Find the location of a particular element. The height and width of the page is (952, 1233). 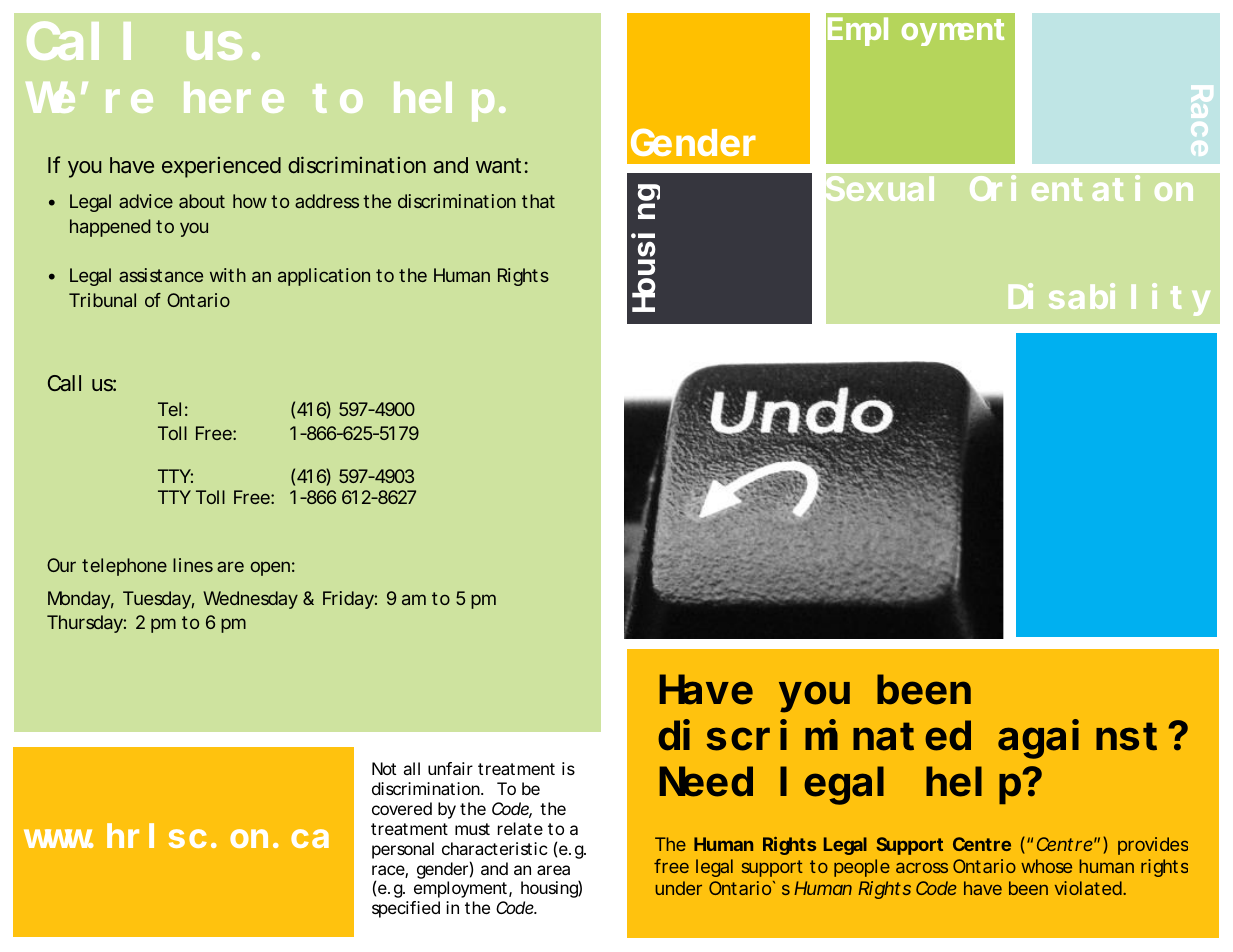

that is located at coordinates (538, 201).
